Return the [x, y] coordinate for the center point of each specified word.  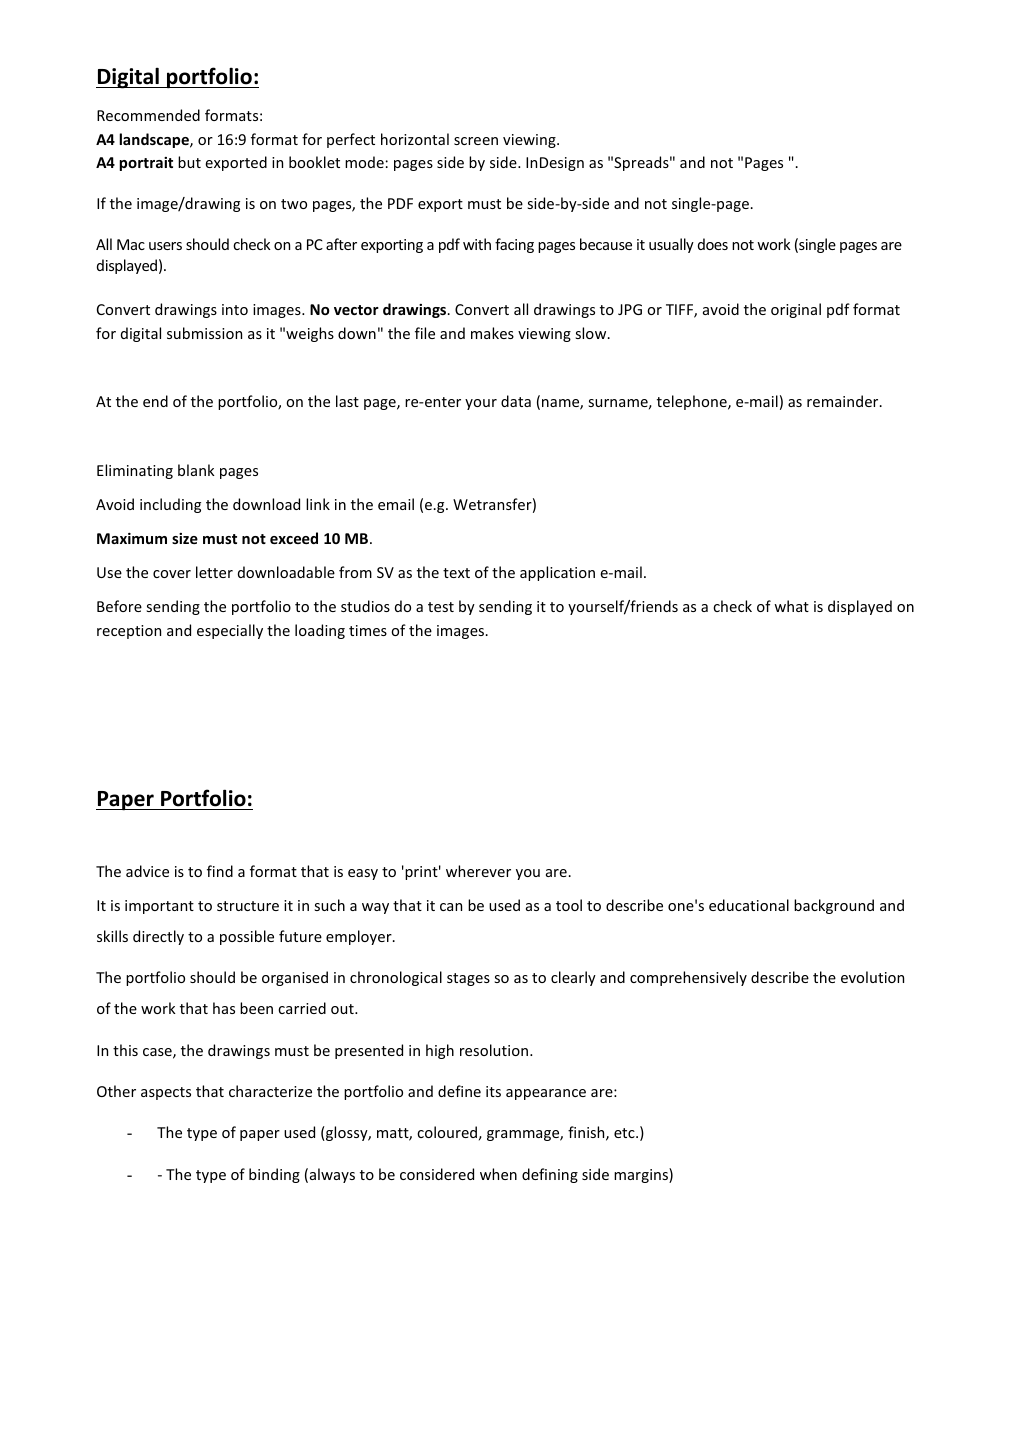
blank [196, 470]
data [516, 401]
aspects [166, 1093]
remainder [844, 401]
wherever [478, 871]
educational [749, 905]
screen [476, 141]
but [189, 162]
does [713, 244]
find [220, 871]
